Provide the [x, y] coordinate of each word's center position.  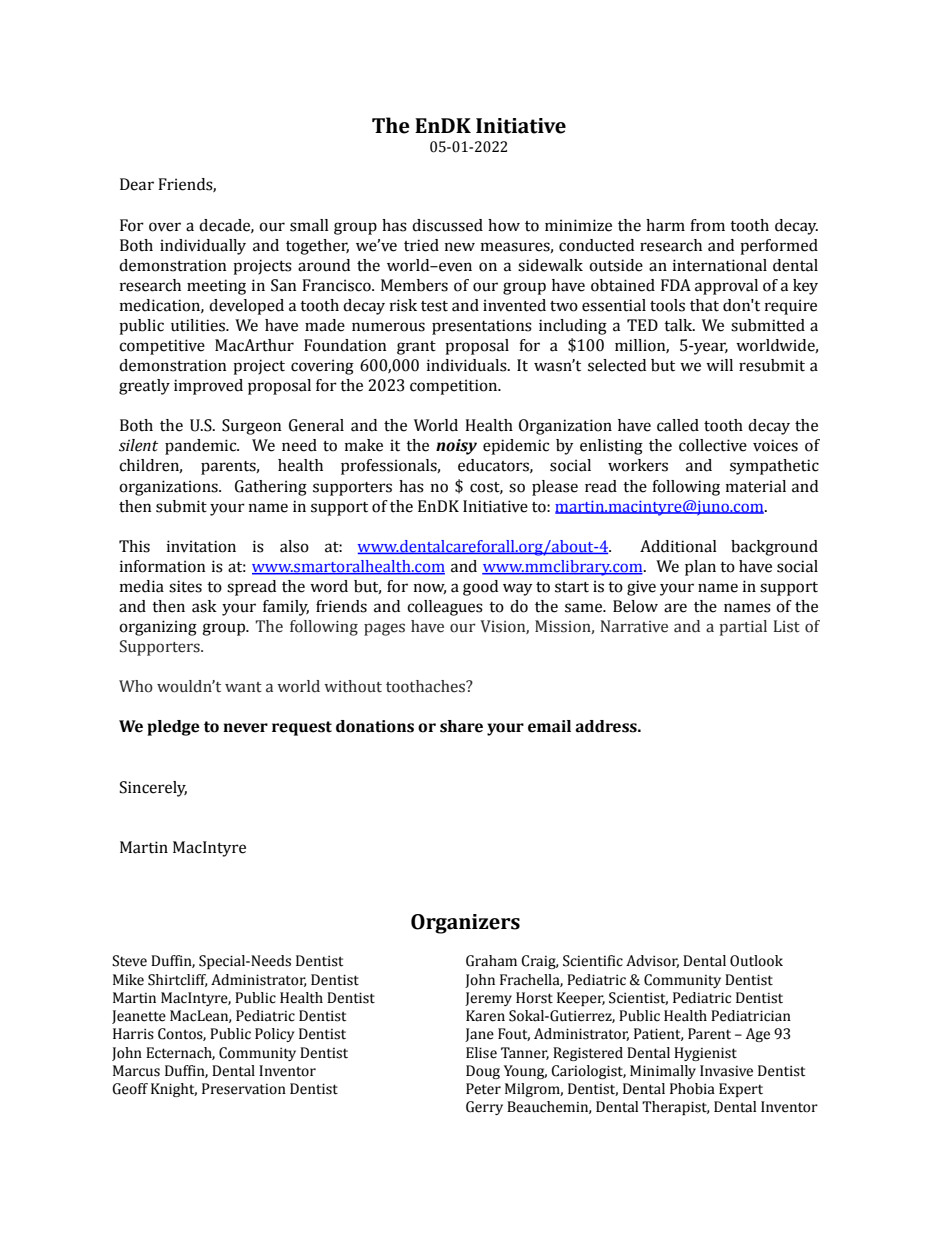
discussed [447, 225]
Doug [483, 1072]
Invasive [726, 1071]
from [707, 225]
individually [203, 247]
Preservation [244, 1089]
